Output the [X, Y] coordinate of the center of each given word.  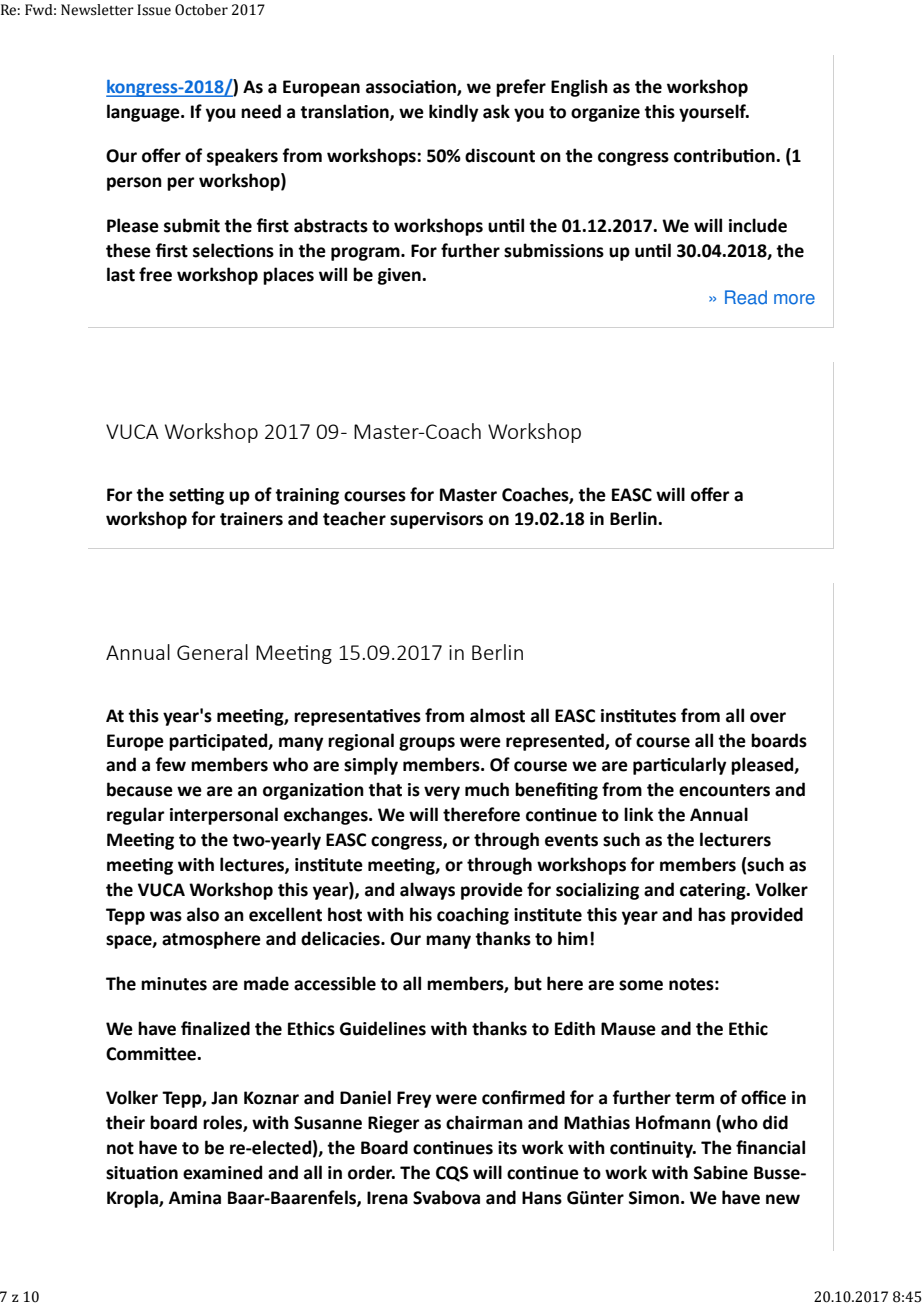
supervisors [436, 520]
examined [222, 1172]
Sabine [721, 1172]
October [201, 10]
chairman [484, 1122]
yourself [714, 113]
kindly [454, 113]
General [212, 652]
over [768, 717]
